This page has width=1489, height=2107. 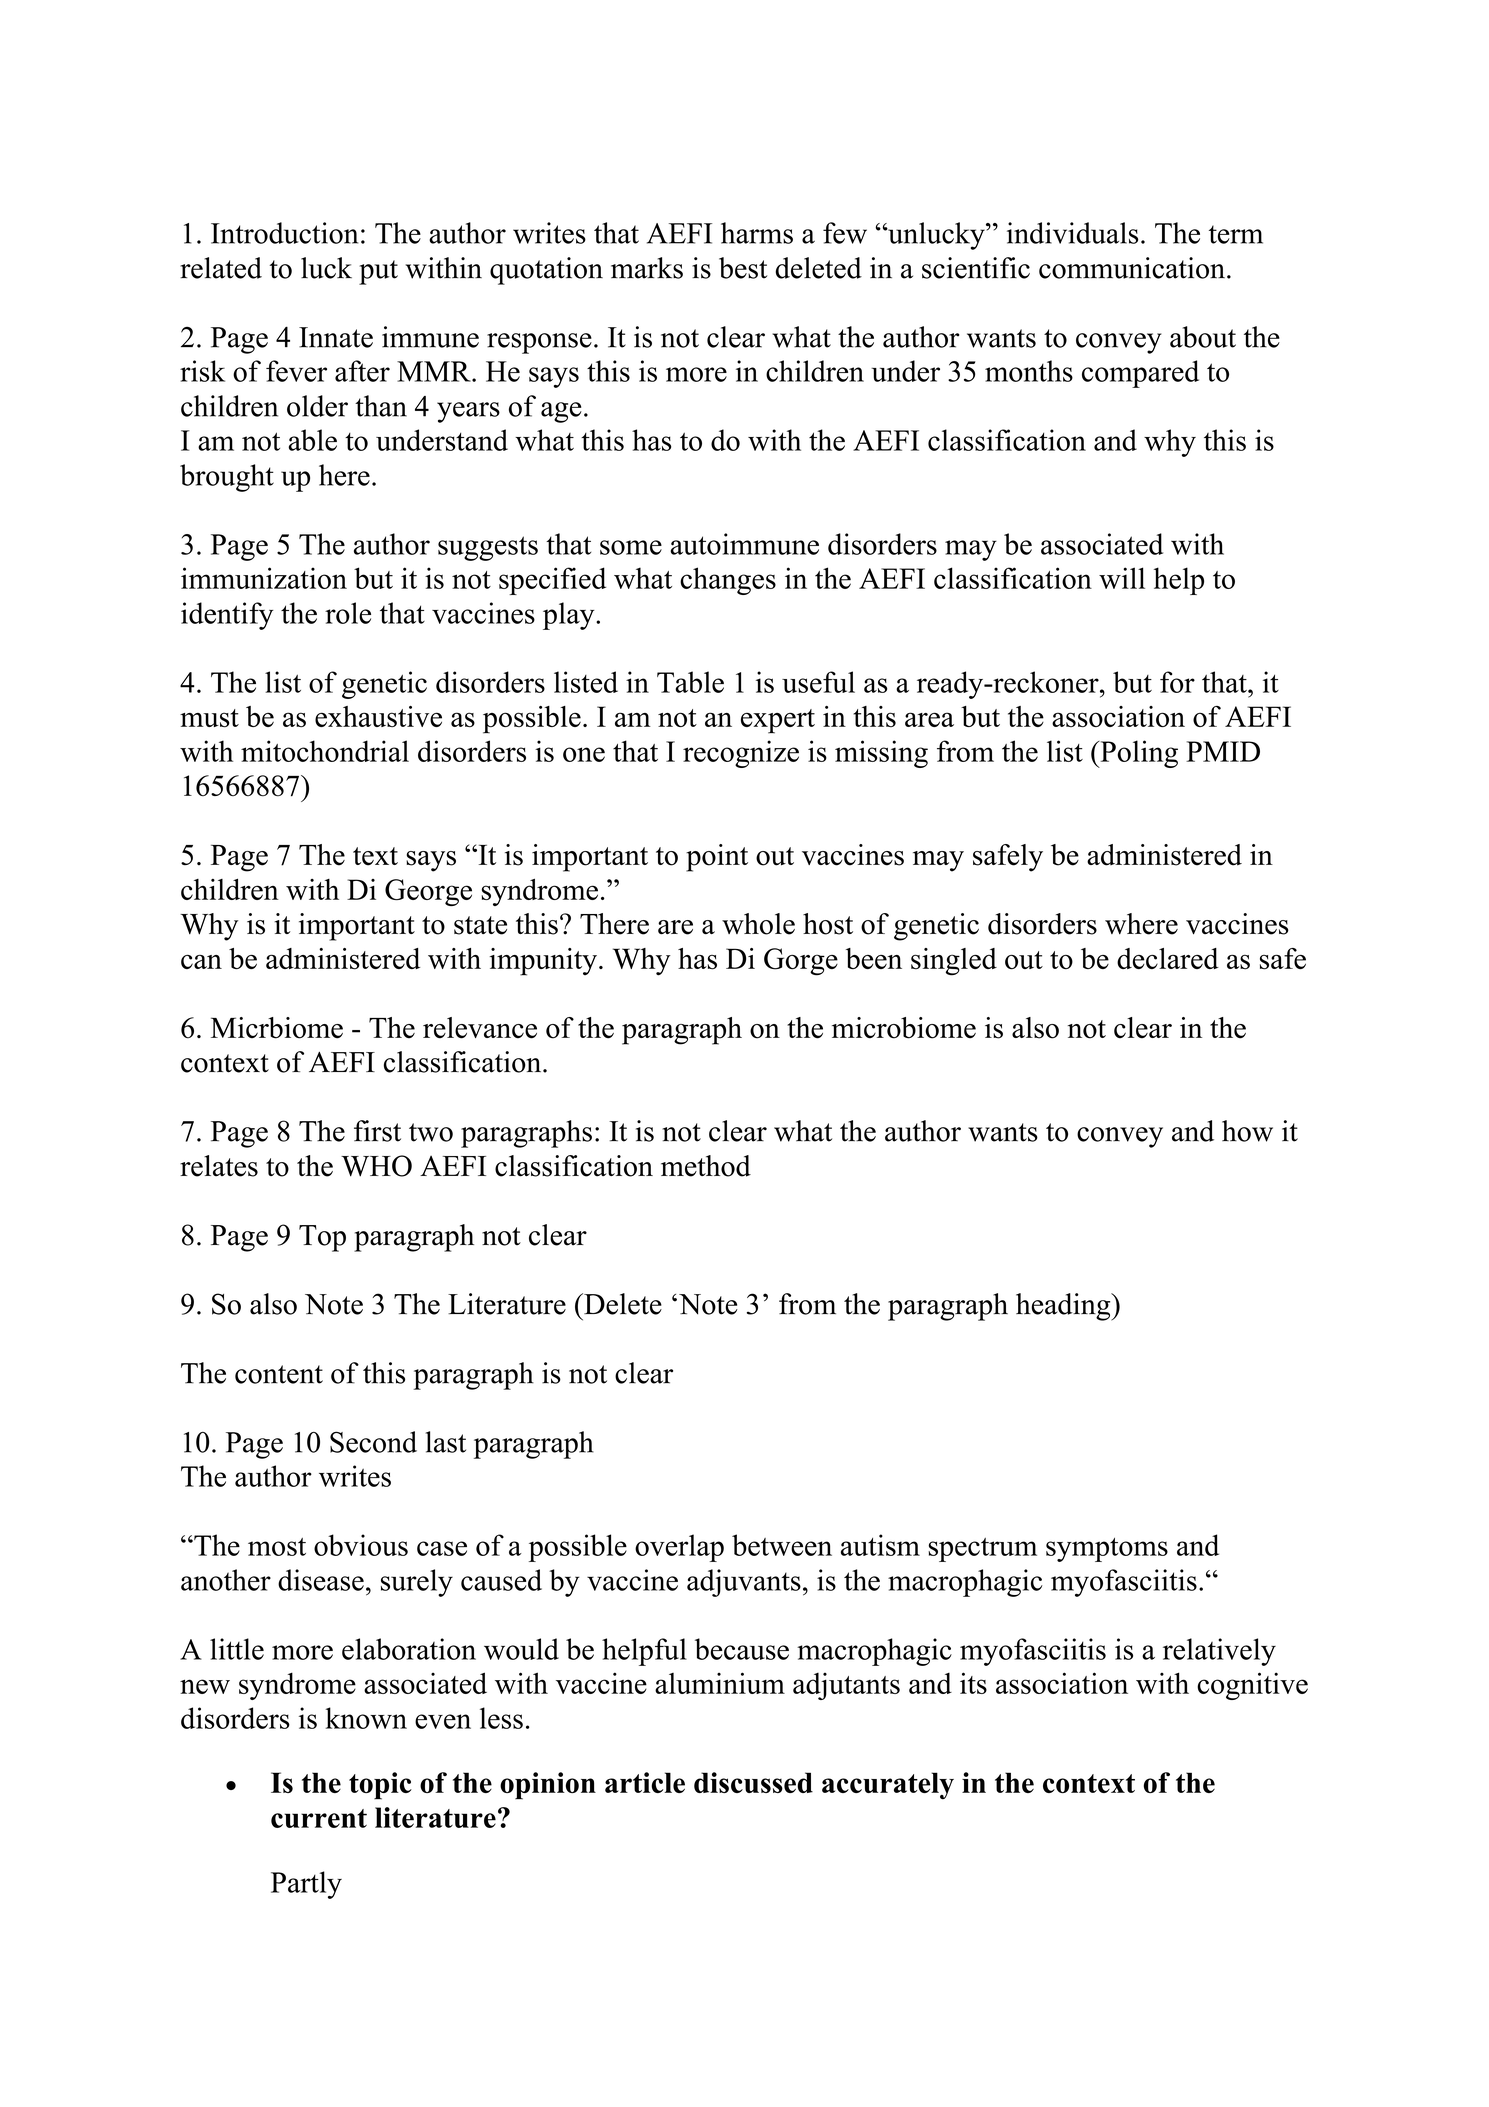 What do you see at coordinates (378, 272) in the page?
I see `put` at bounding box center [378, 272].
